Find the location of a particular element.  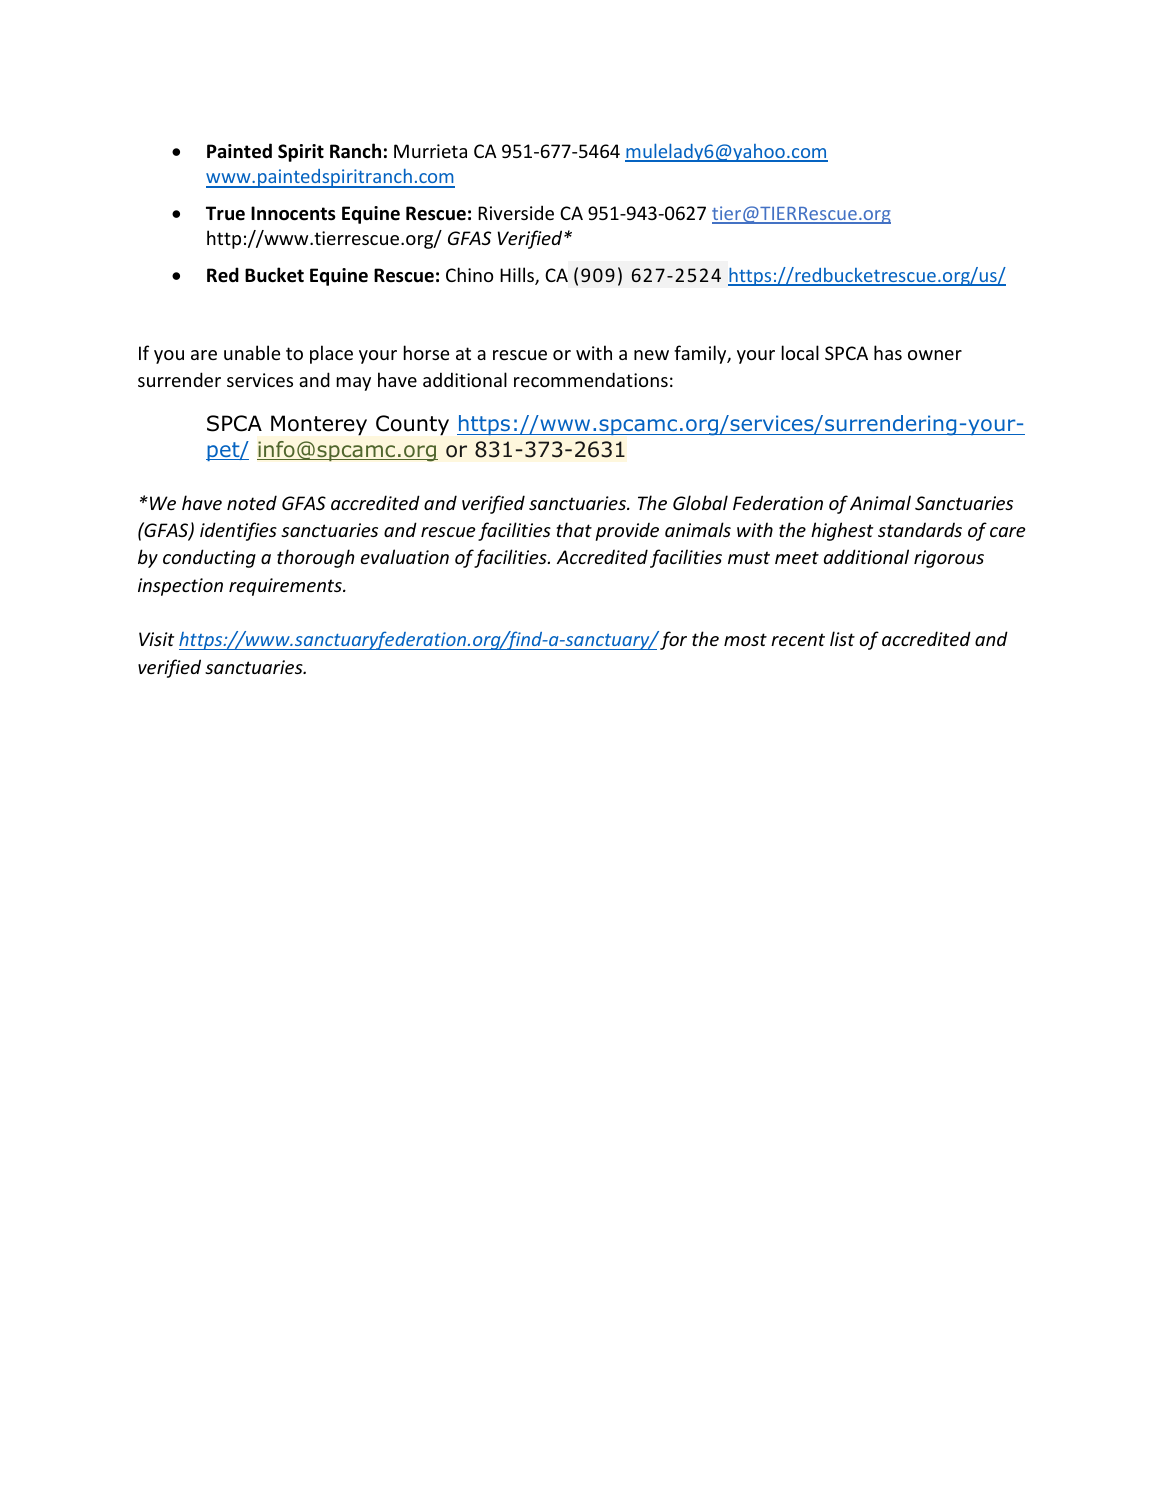

list is located at coordinates (842, 638).
